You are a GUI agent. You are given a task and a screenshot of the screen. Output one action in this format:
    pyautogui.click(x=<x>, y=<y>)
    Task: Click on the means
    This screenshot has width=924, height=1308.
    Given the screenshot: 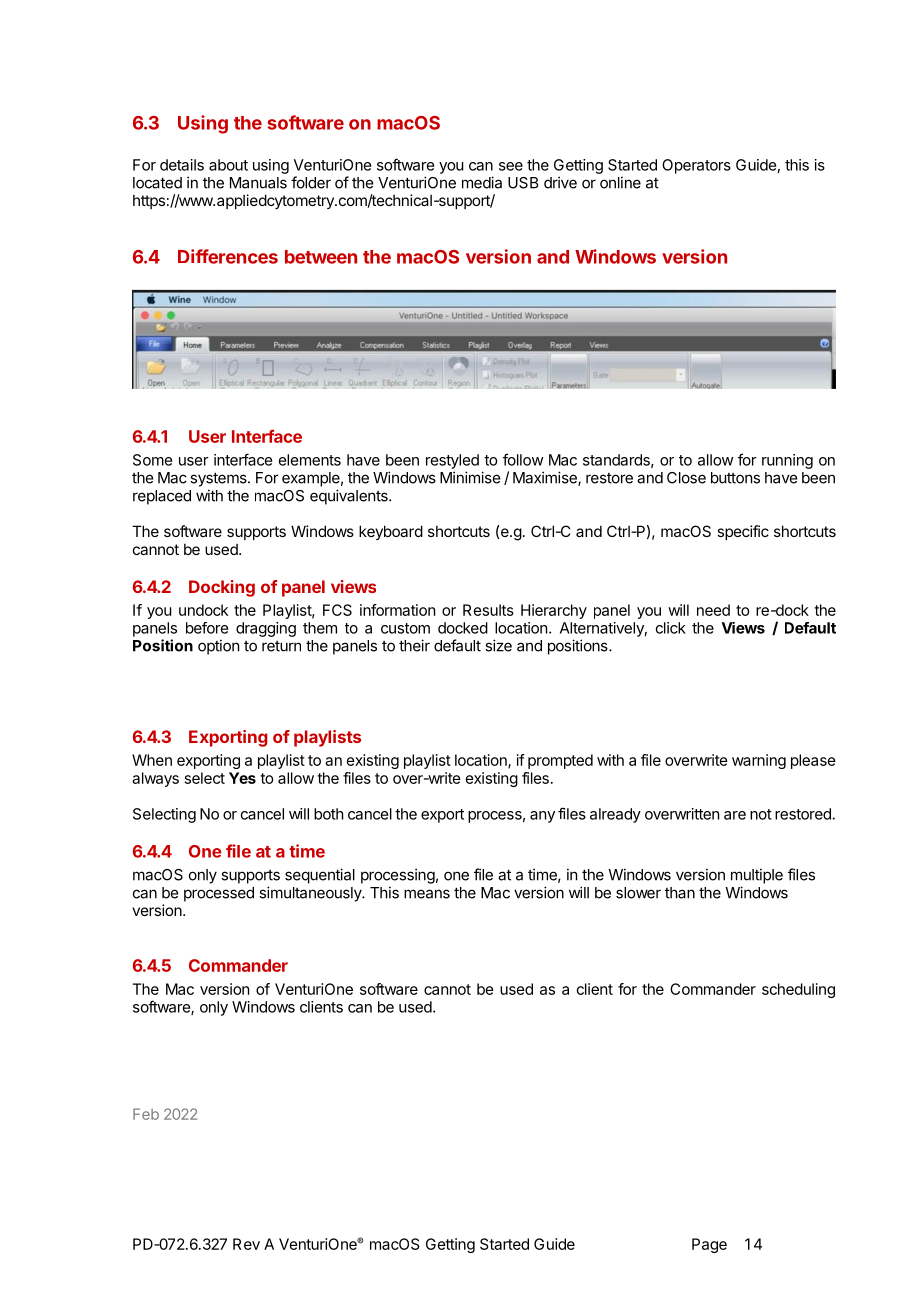 What is the action you would take?
    pyautogui.click(x=427, y=894)
